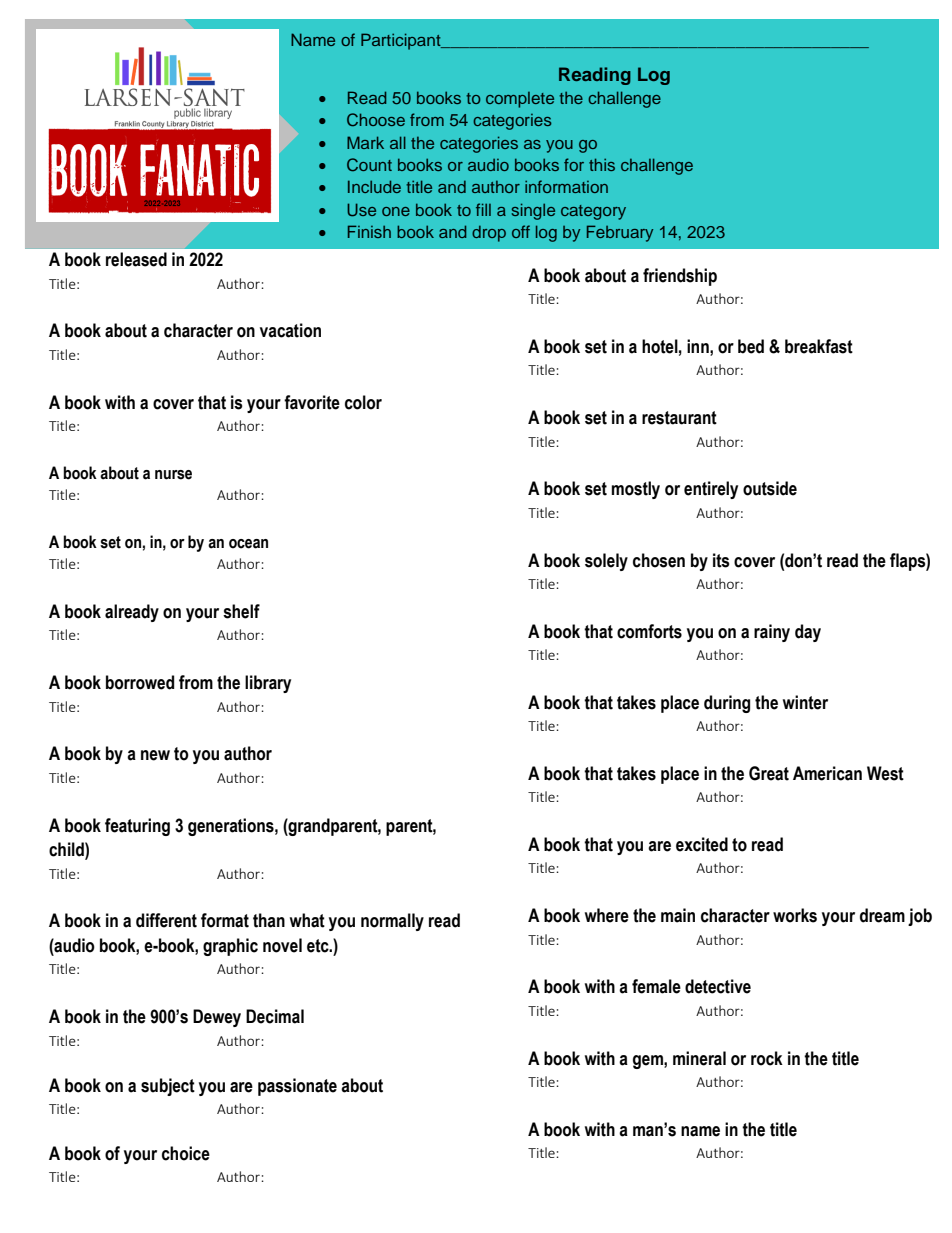 The height and width of the screenshot is (1233, 952). I want to click on Mark, so click(365, 142).
